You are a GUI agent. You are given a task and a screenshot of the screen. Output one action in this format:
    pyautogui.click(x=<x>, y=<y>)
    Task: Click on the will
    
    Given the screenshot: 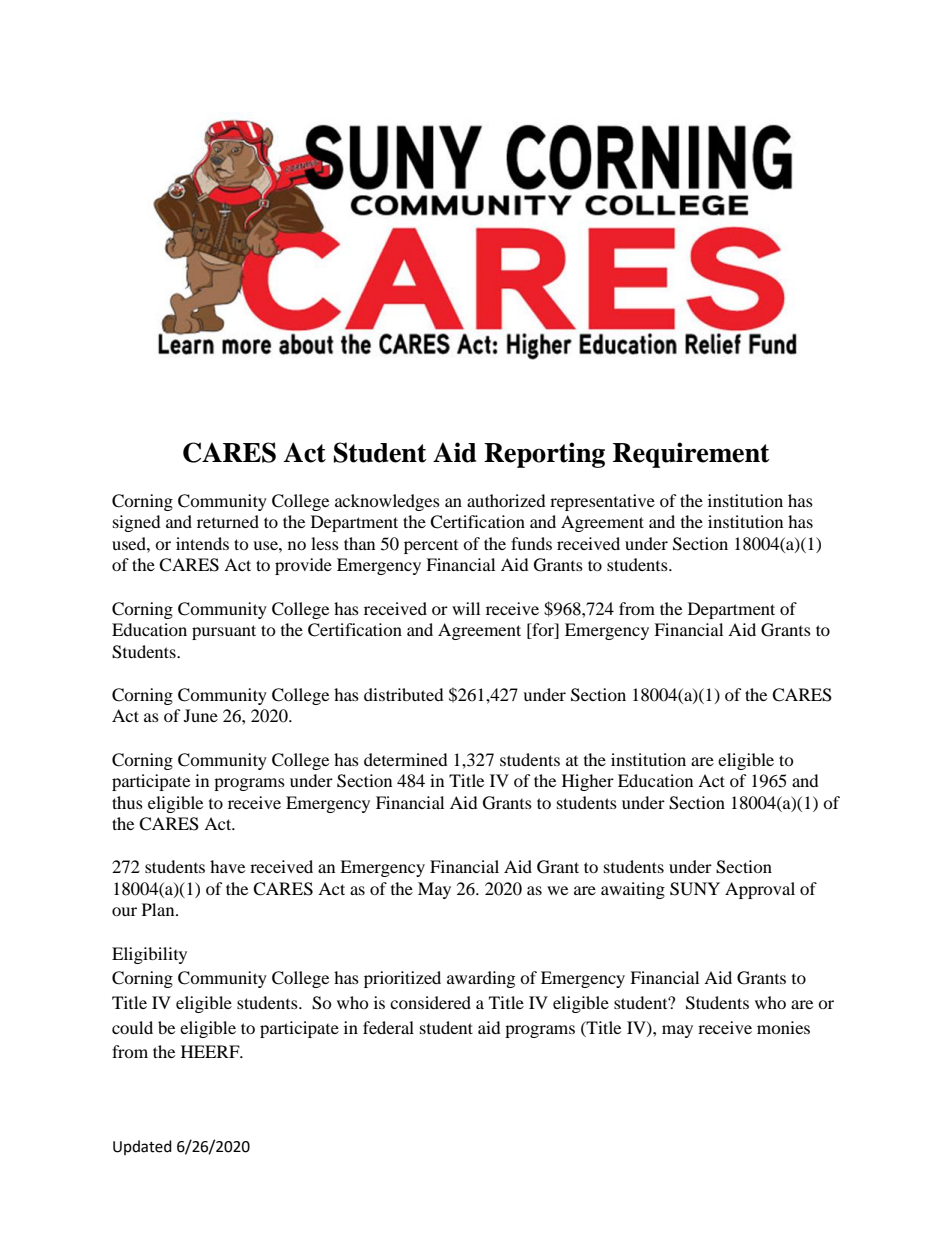 What is the action you would take?
    pyautogui.click(x=466, y=608)
